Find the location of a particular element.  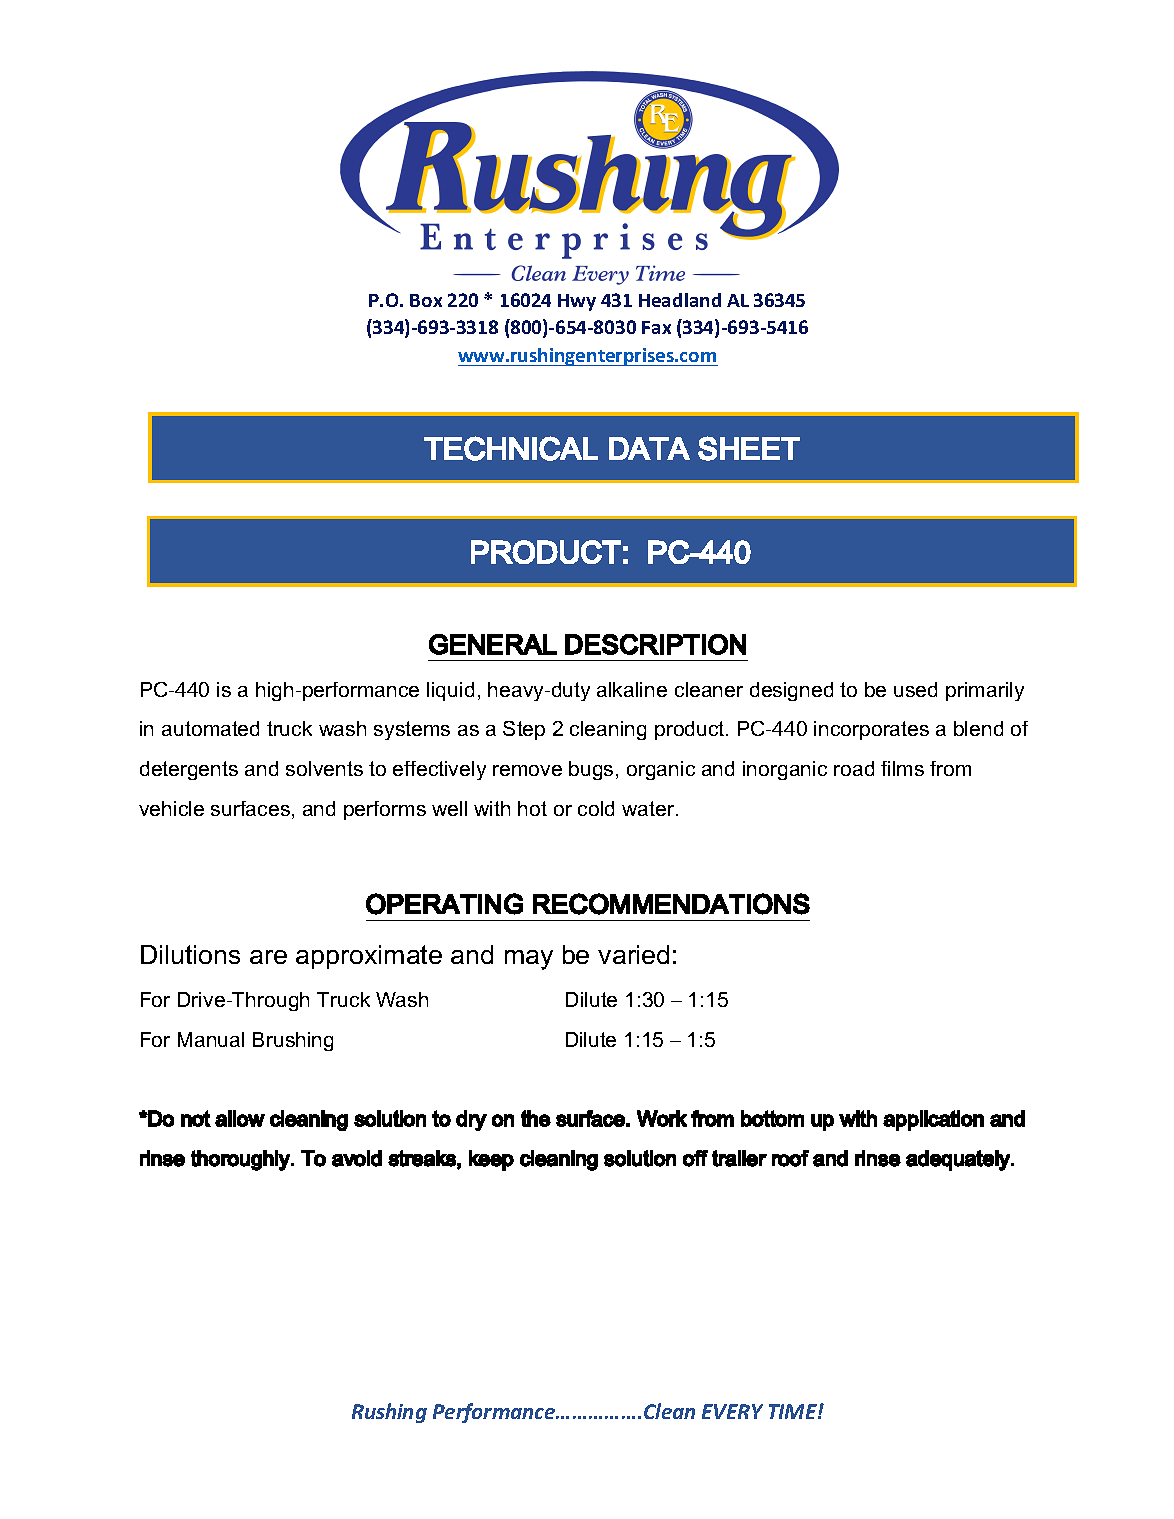

may is located at coordinates (529, 960).
